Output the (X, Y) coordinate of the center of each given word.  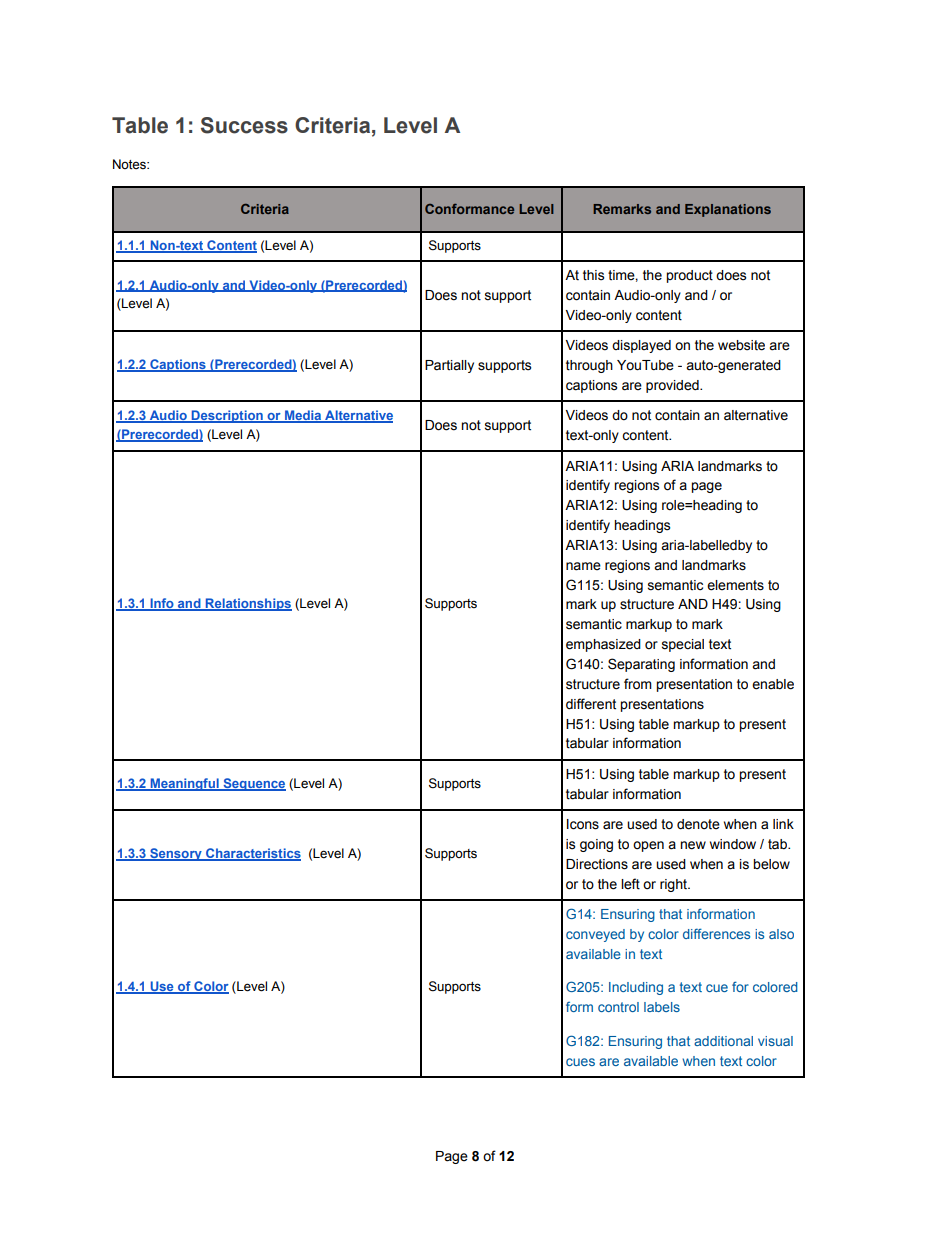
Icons (583, 824)
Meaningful (184, 784)
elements (735, 585)
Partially (449, 366)
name (583, 566)
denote (698, 824)
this (593, 275)
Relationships (247, 604)
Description (227, 416)
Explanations (728, 210)
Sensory (176, 854)
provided (673, 386)
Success (244, 125)
